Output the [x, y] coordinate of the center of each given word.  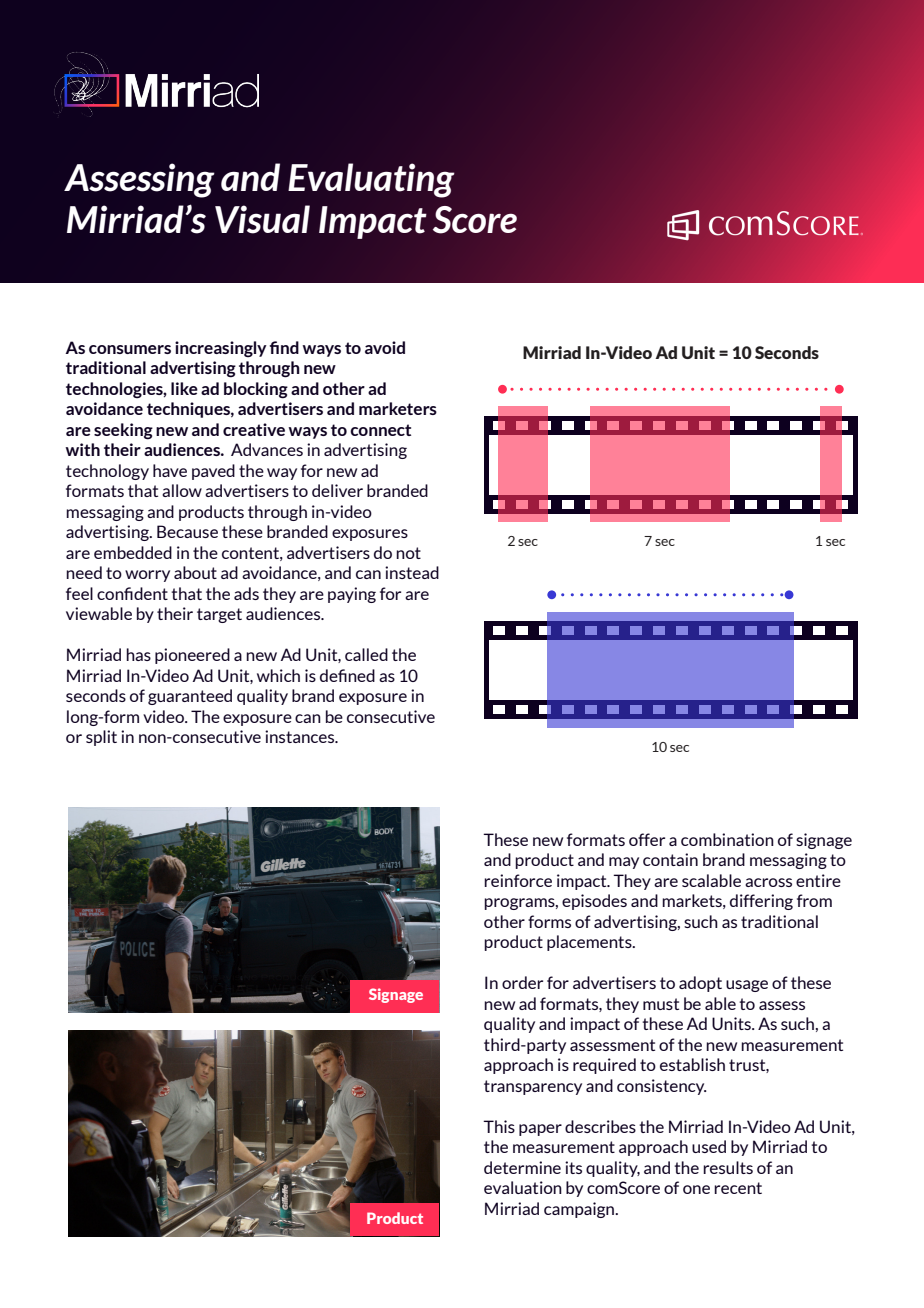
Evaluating [371, 180]
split [101, 738]
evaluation [523, 1187]
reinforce [518, 880]
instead [412, 572]
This [499, 1126]
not [408, 553]
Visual [262, 219]
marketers [398, 408]
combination [727, 839]
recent [738, 1188]
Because [187, 531]
